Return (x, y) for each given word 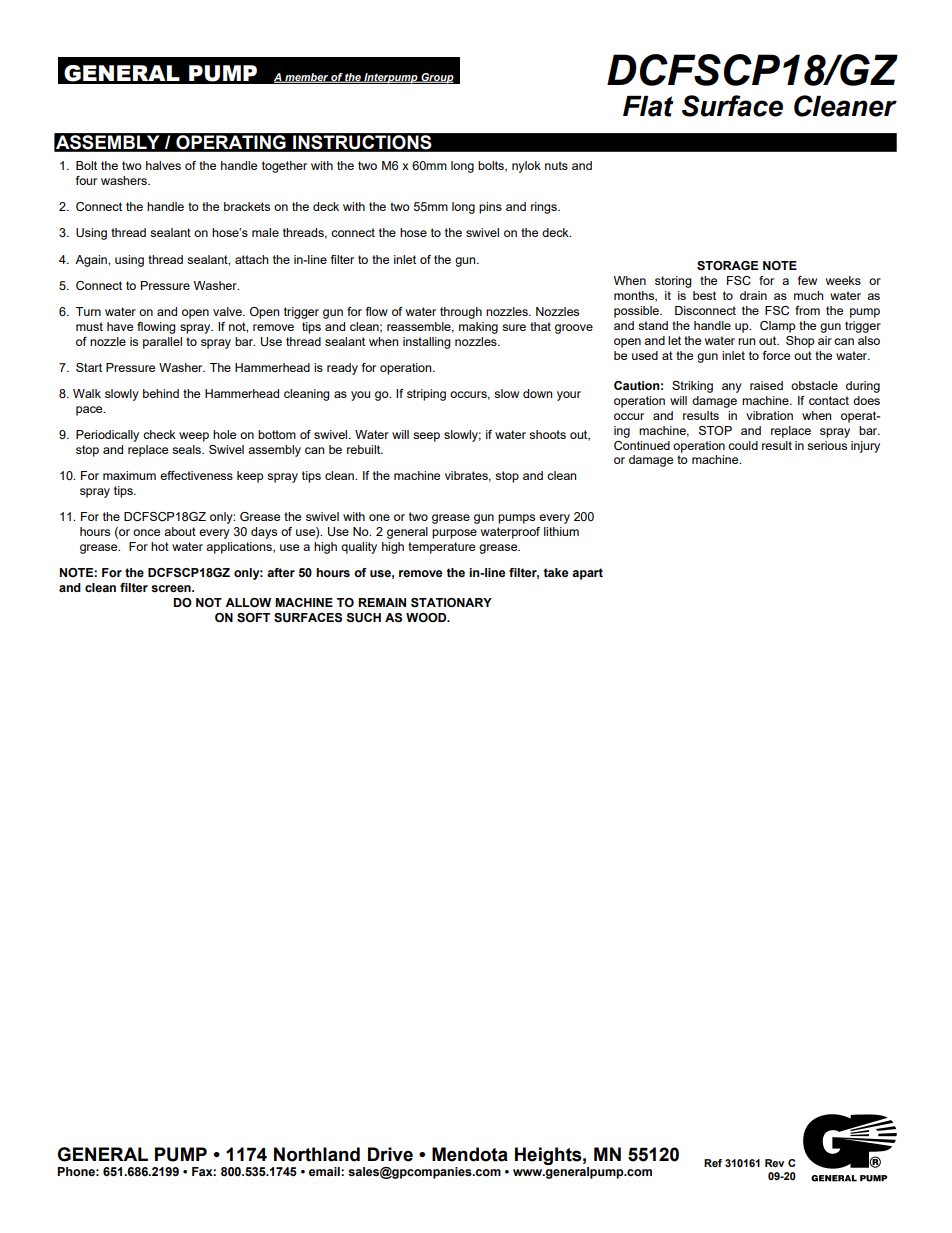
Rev (774, 1163)
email (325, 1171)
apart (587, 574)
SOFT (253, 617)
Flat (648, 106)
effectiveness (196, 475)
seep (426, 437)
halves (163, 165)
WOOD (427, 617)
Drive (390, 1154)
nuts (556, 165)
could (743, 445)
